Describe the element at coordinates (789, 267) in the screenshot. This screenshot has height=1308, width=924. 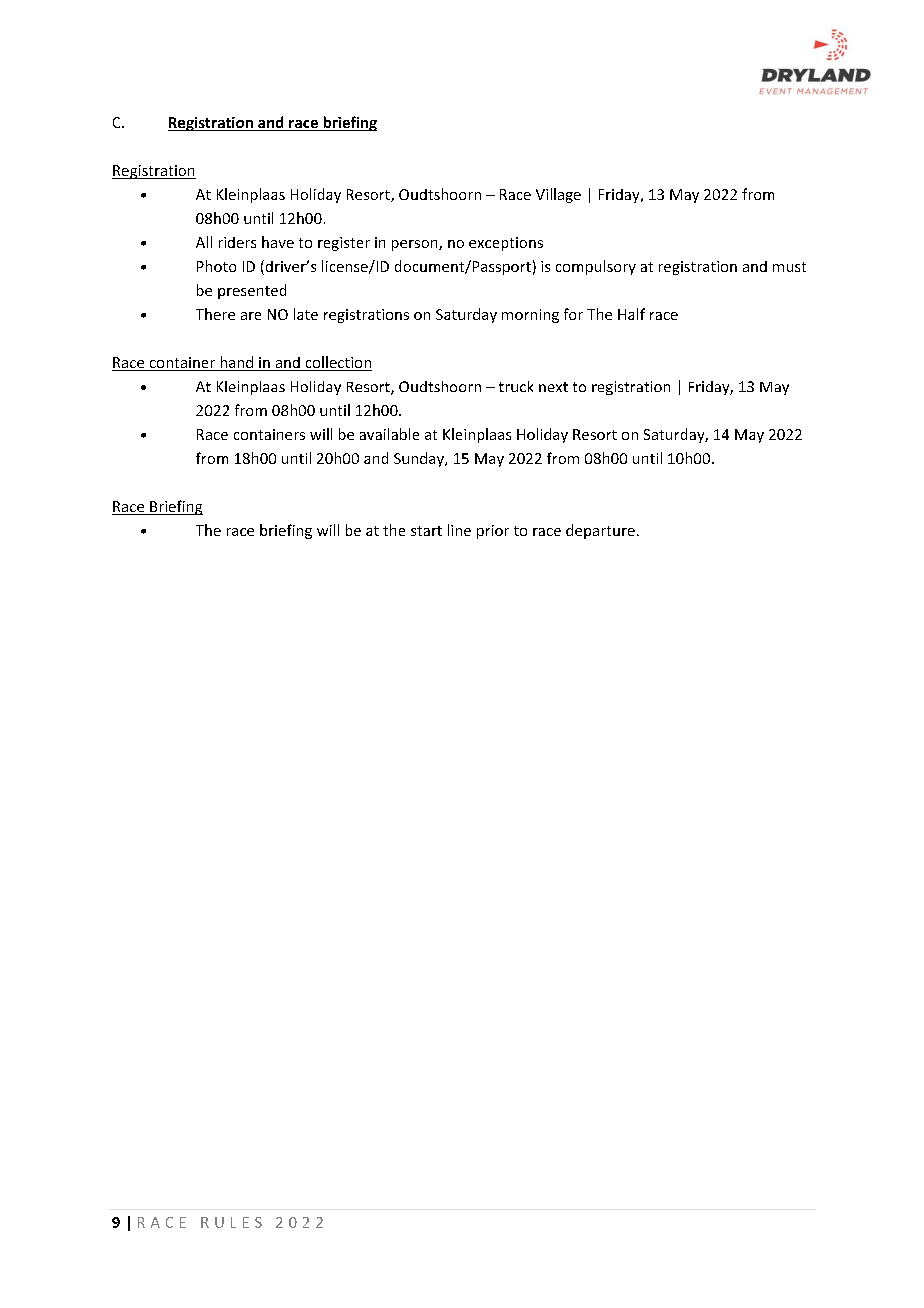
I see `must` at that location.
